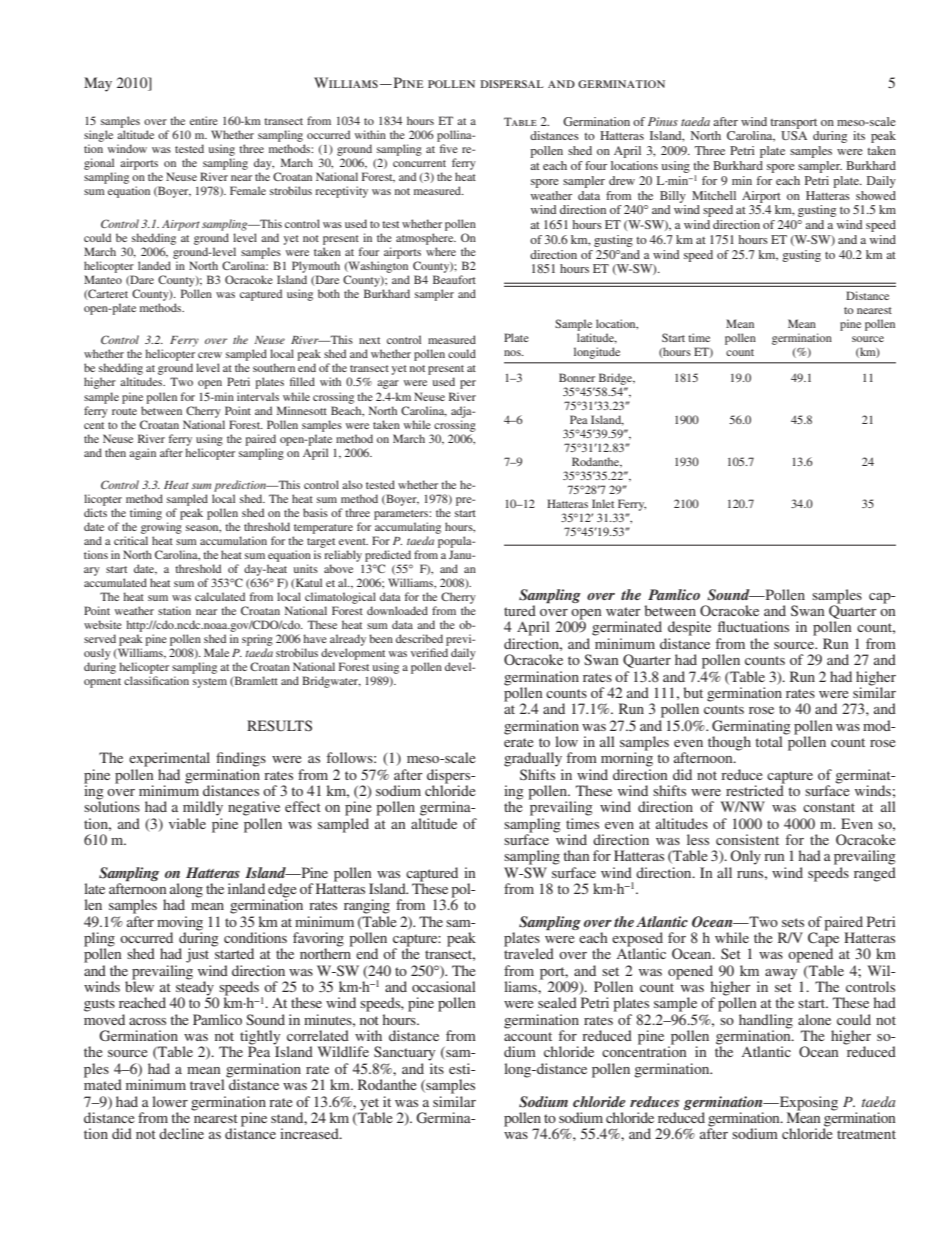  What do you see at coordinates (170, 1101) in the document?
I see `lower` at bounding box center [170, 1101].
